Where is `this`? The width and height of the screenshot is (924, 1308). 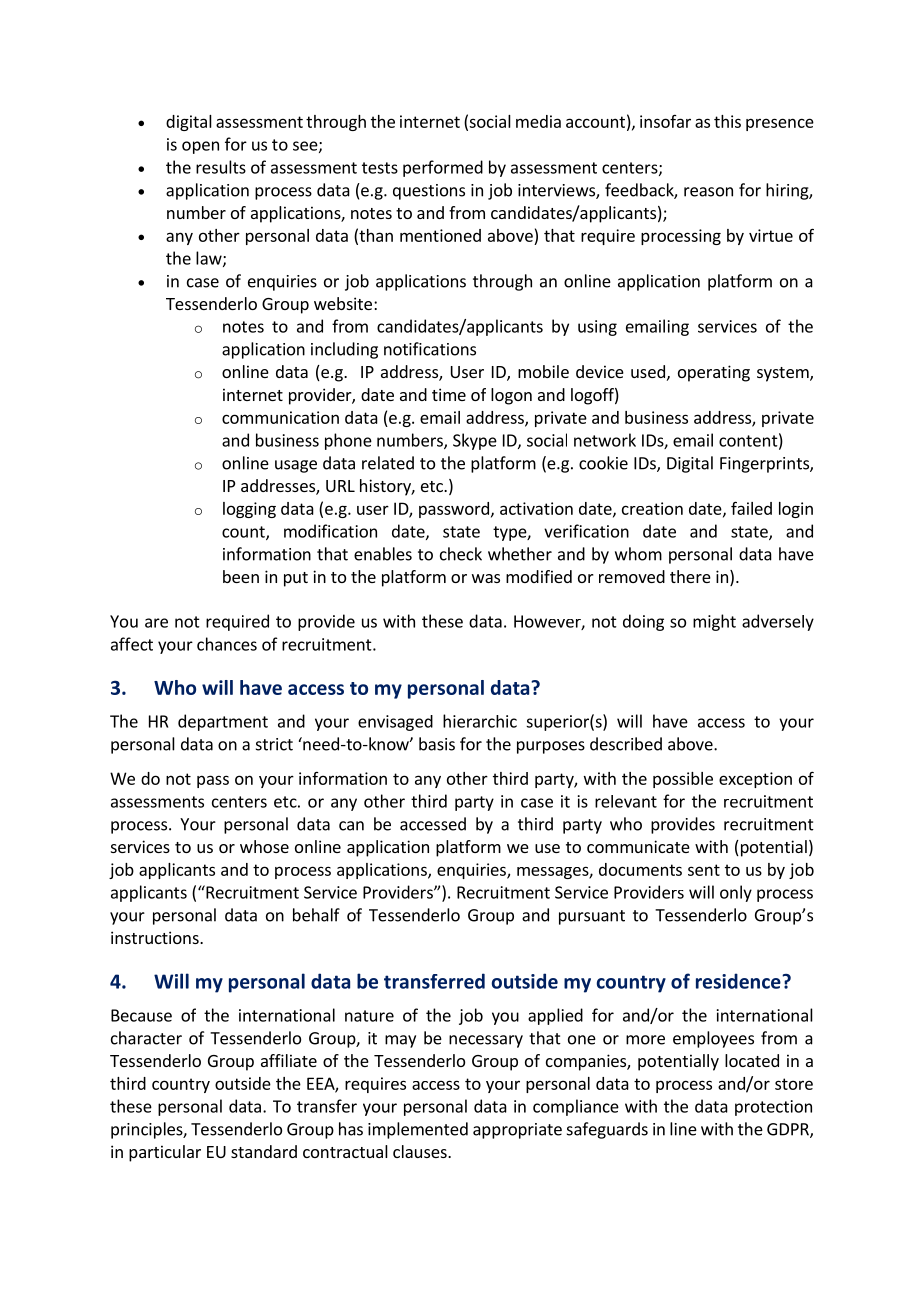 this is located at coordinates (727, 121).
